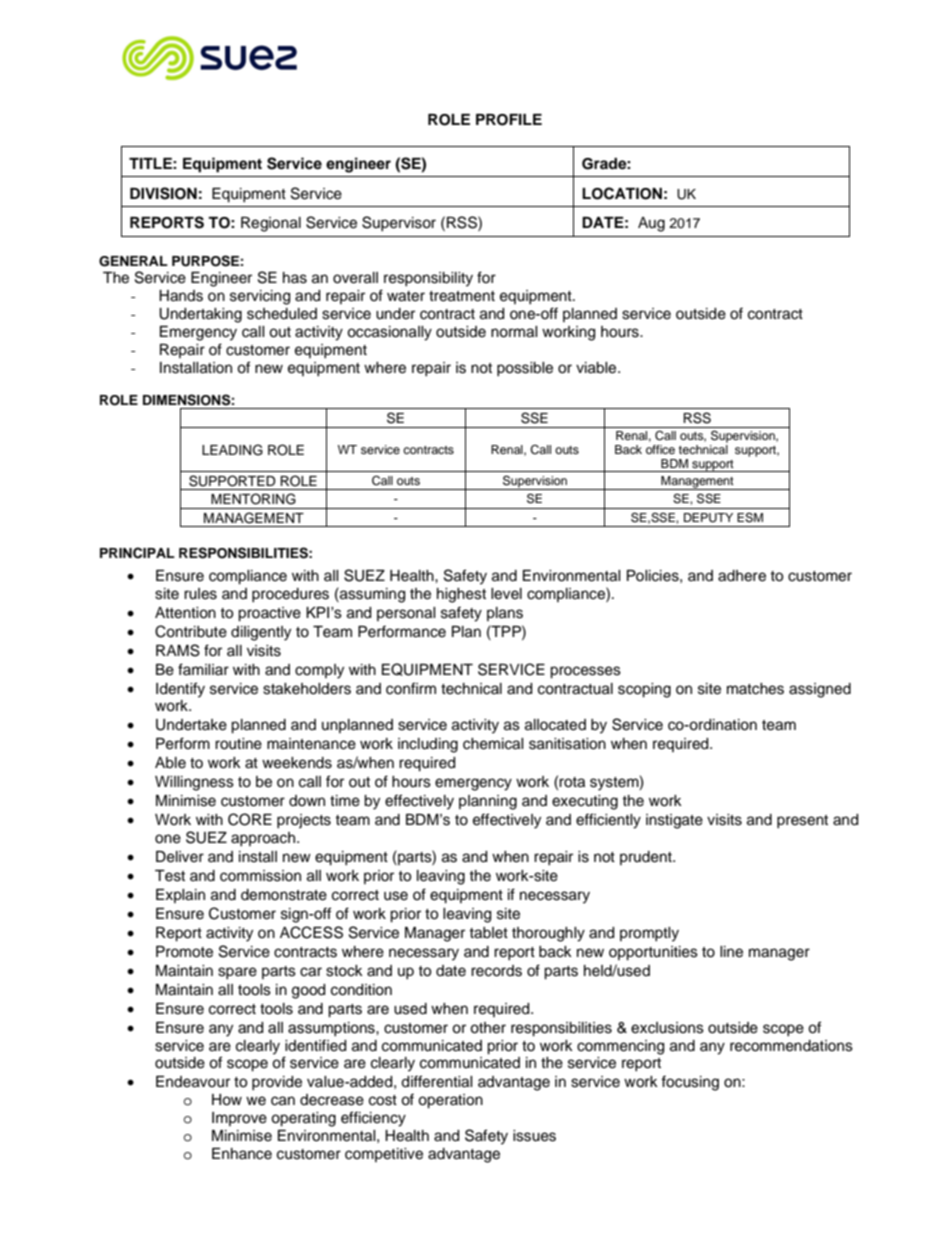 The height and width of the image is (1233, 952). What do you see at coordinates (622, 193) in the image?
I see `LOCATION` at bounding box center [622, 193].
